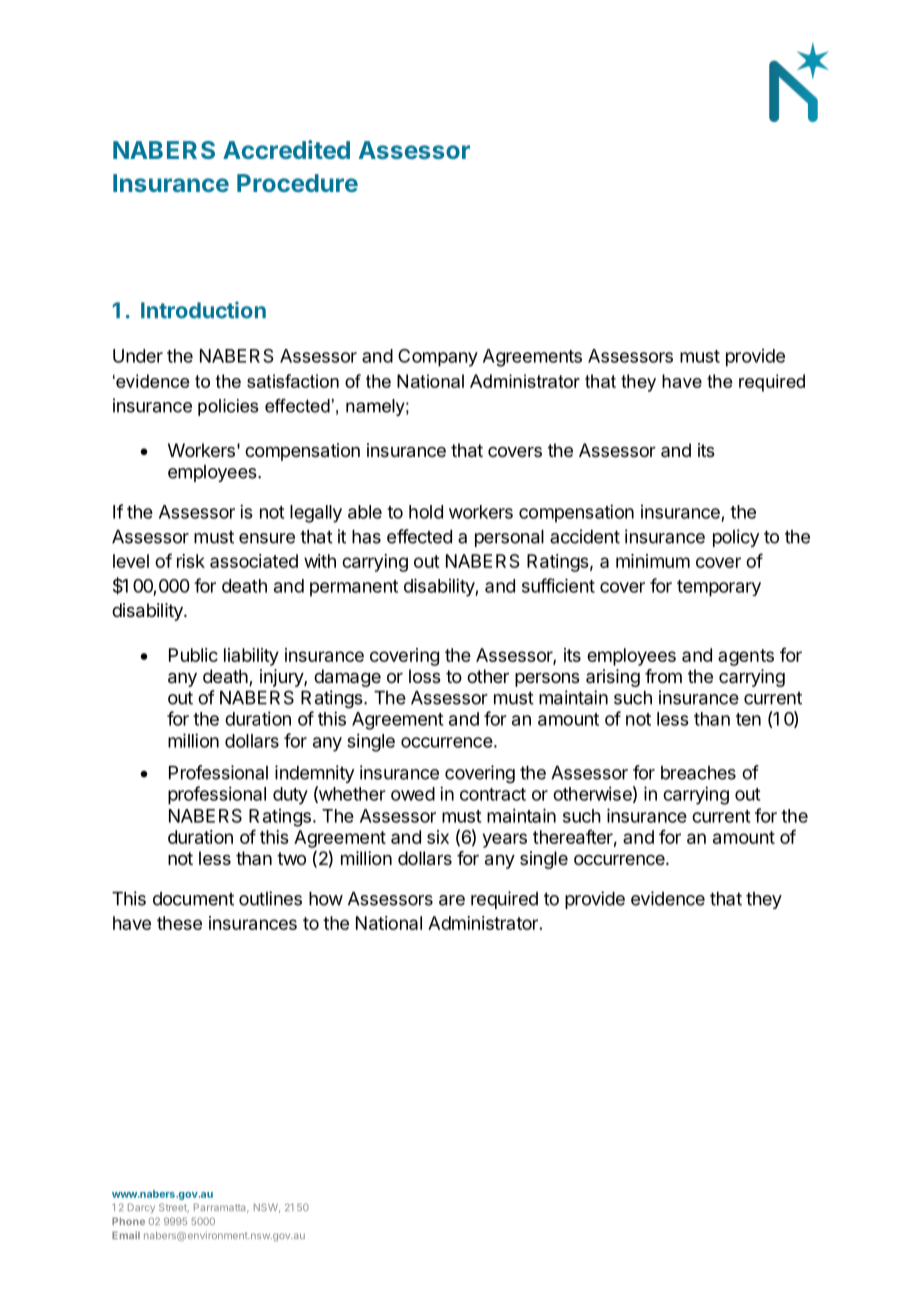 The height and width of the image is (1308, 924). What do you see at coordinates (663, 676) in the image?
I see `from` at bounding box center [663, 676].
